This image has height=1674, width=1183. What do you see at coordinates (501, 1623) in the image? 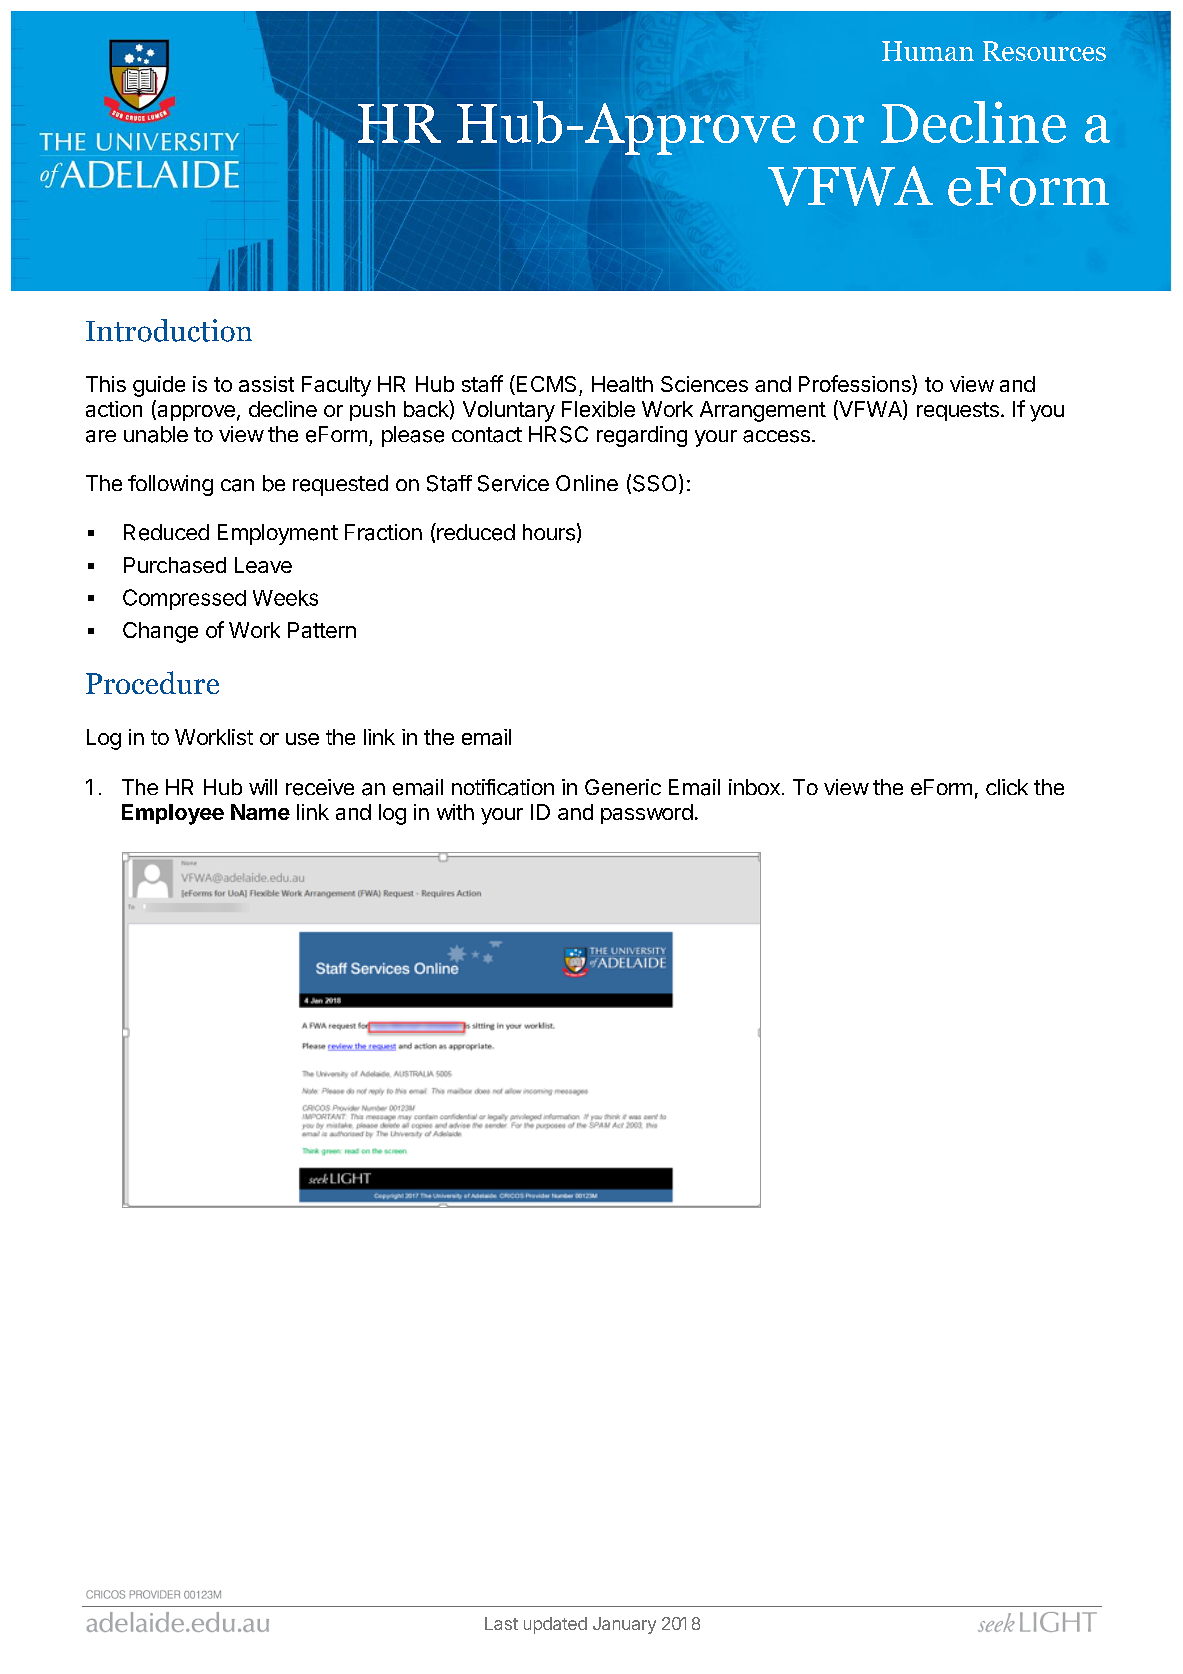
I see `Last` at bounding box center [501, 1623].
